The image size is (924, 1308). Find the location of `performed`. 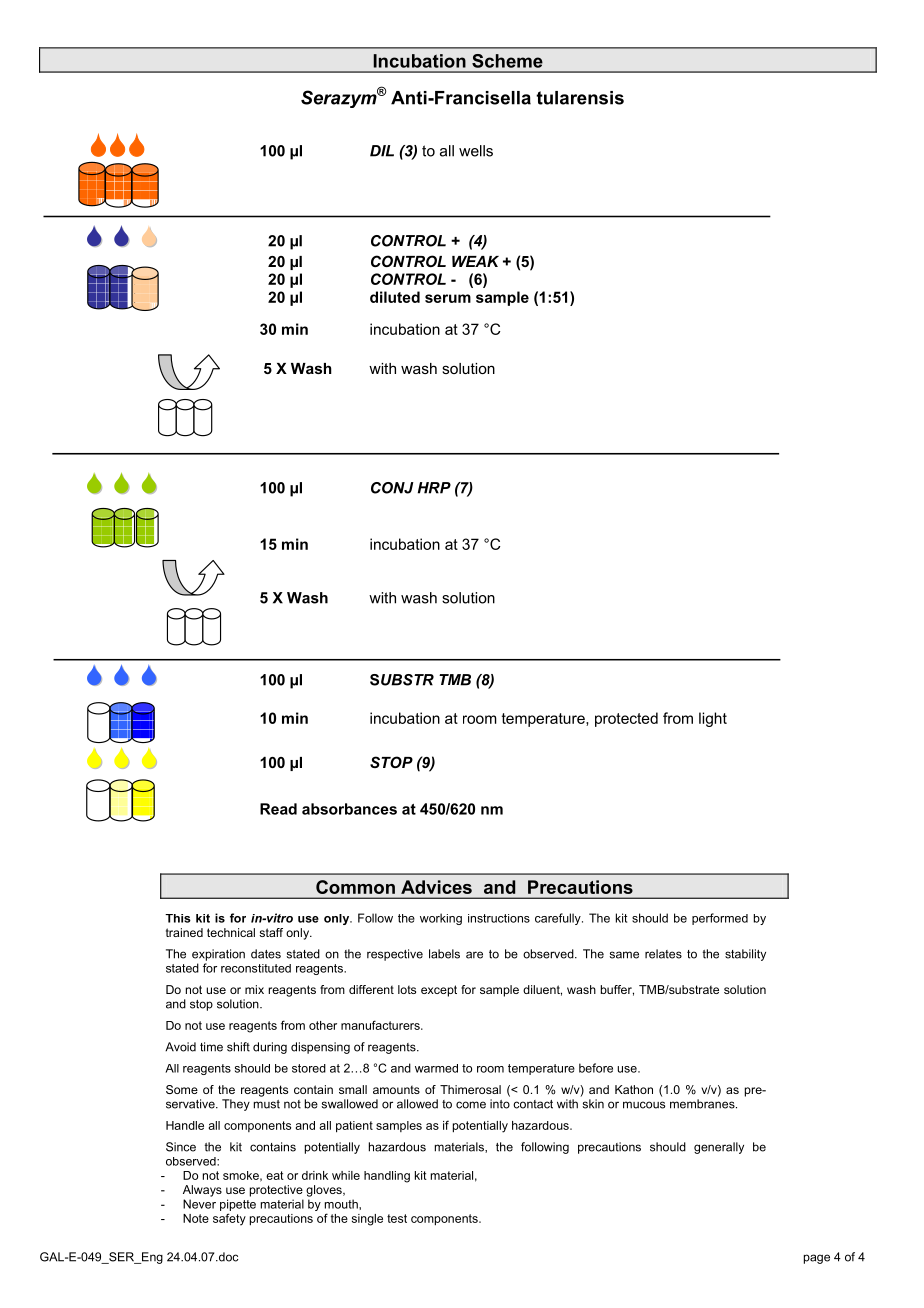

performed is located at coordinates (720, 919).
